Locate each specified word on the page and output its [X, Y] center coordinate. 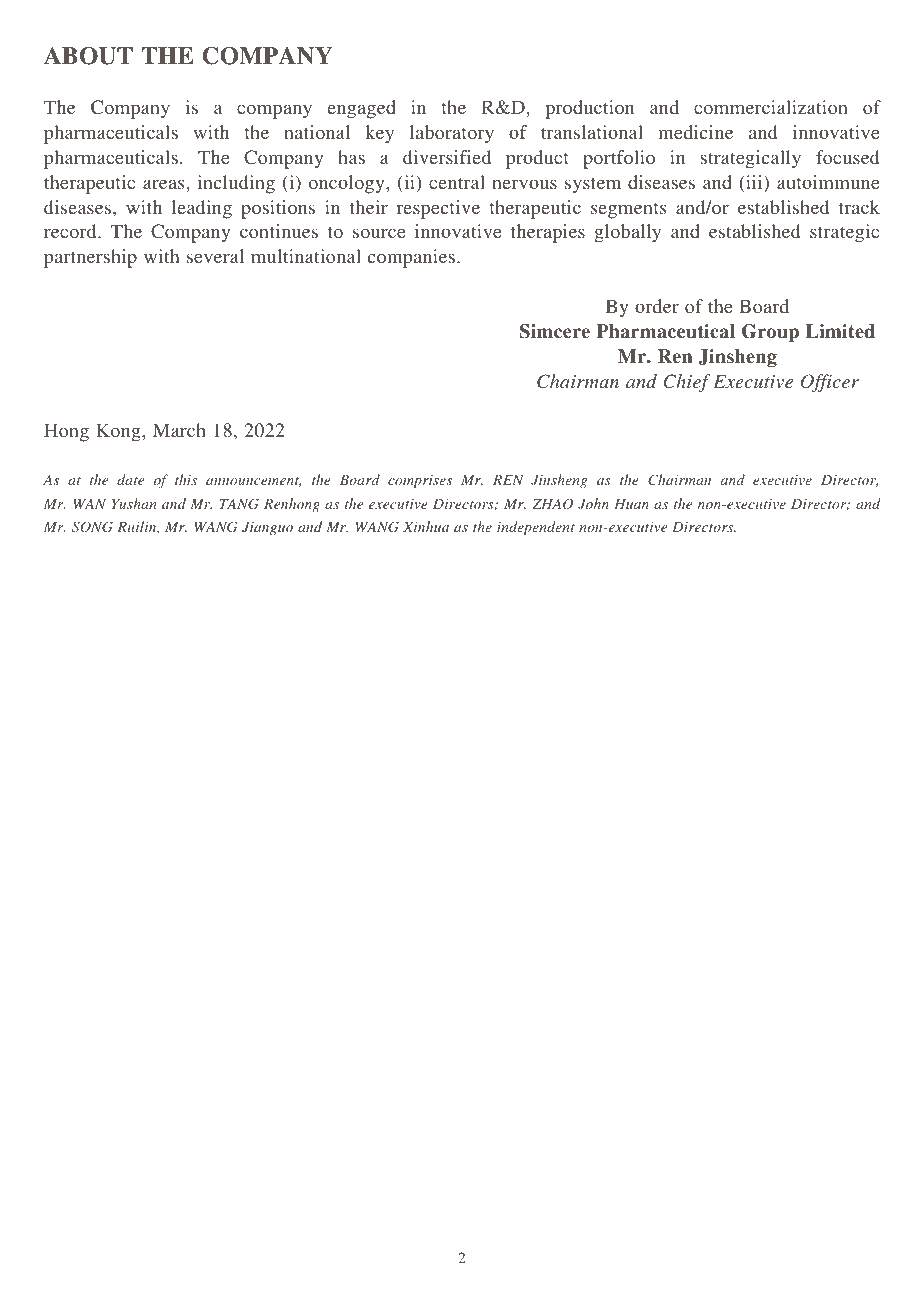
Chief [687, 383]
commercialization [771, 107]
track [859, 207]
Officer [830, 383]
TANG [239, 504]
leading [202, 209]
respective [438, 209]
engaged [362, 109]
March [179, 430]
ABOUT [88, 56]
